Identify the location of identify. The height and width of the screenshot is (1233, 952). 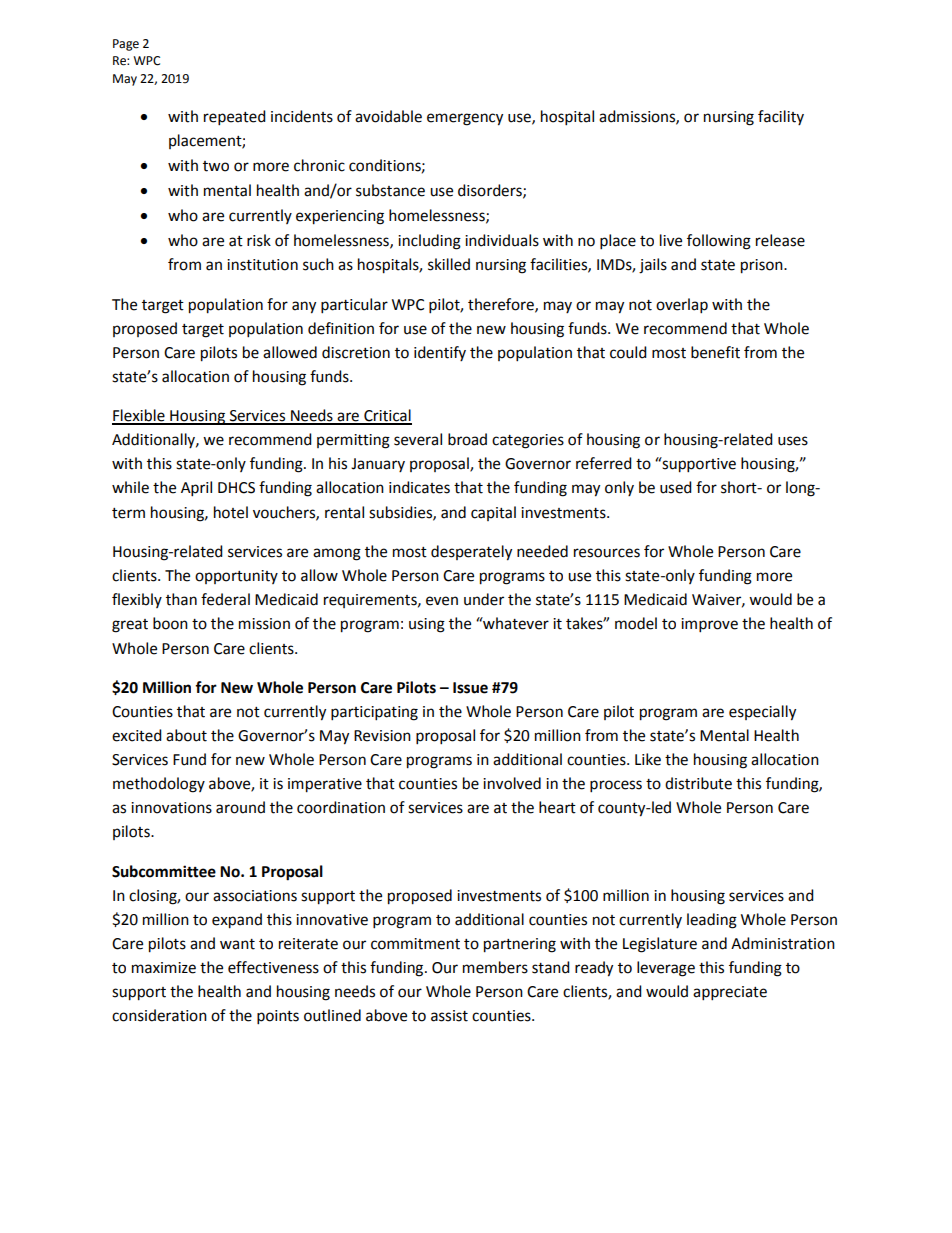
(440, 353).
